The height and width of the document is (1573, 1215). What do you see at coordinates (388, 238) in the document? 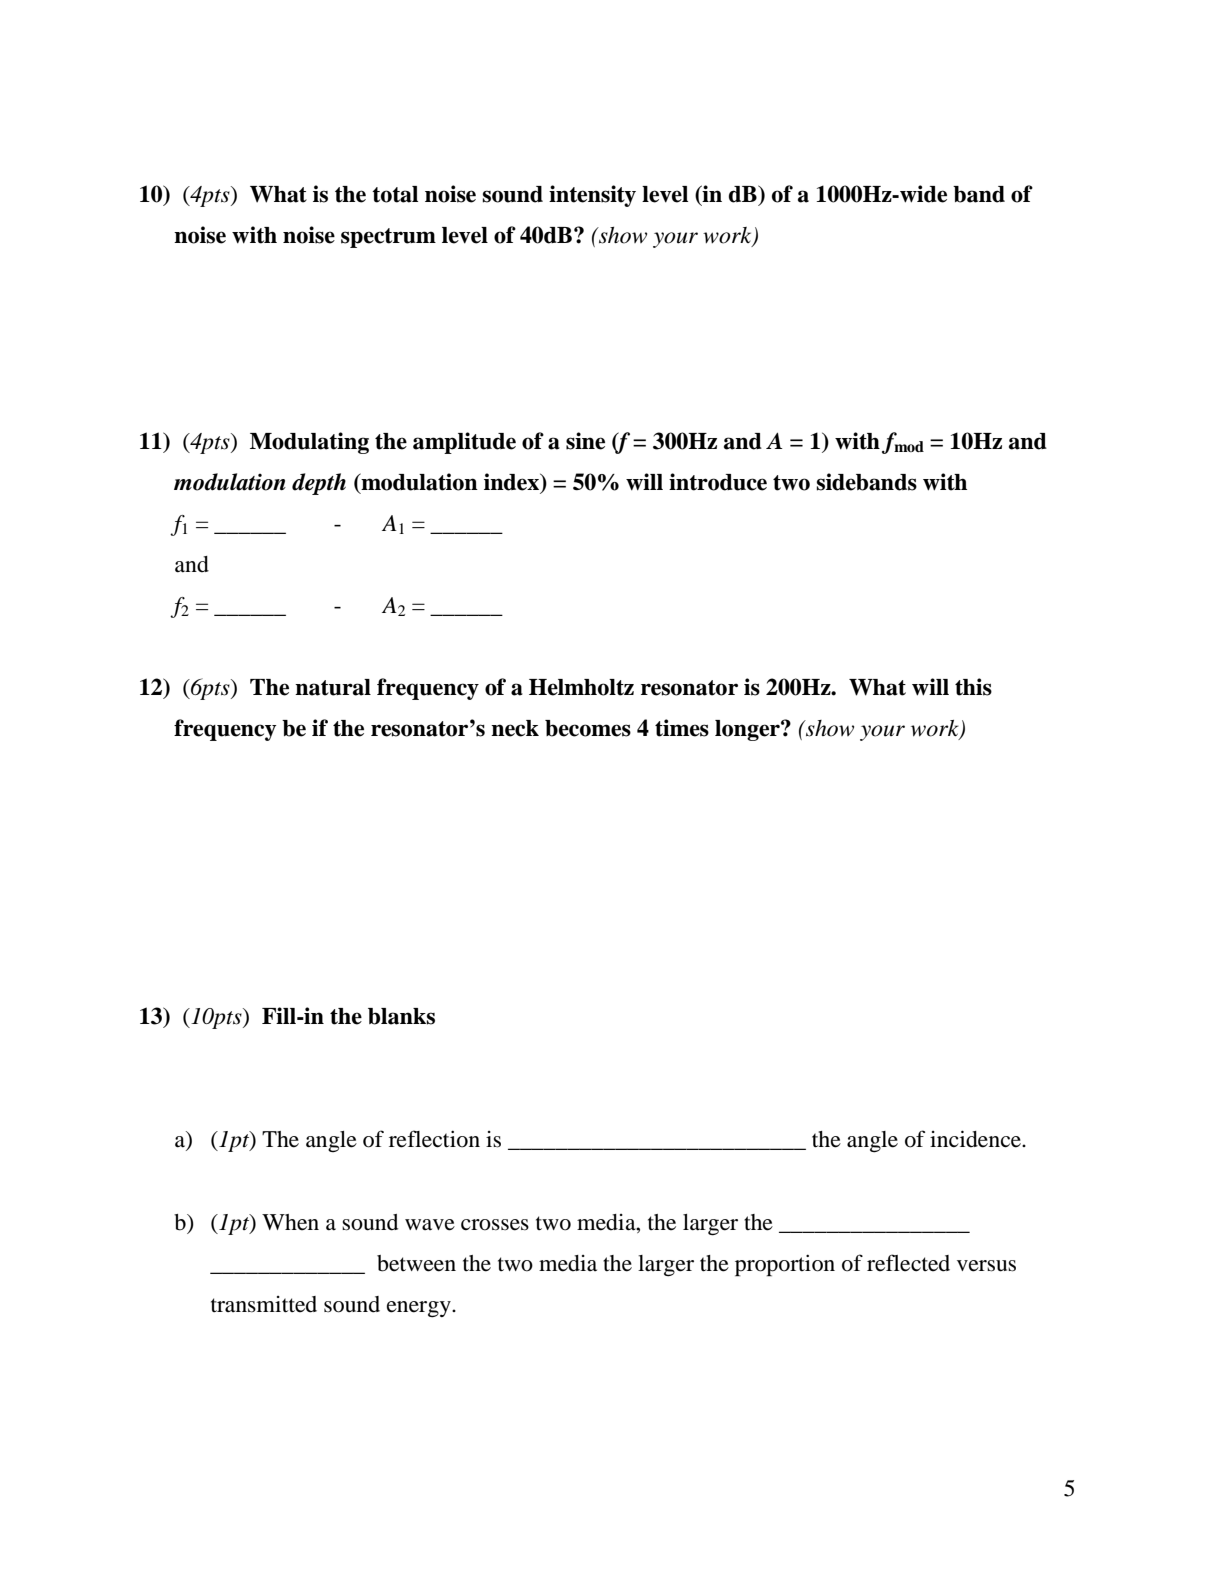
I see `spectrum` at bounding box center [388, 238].
